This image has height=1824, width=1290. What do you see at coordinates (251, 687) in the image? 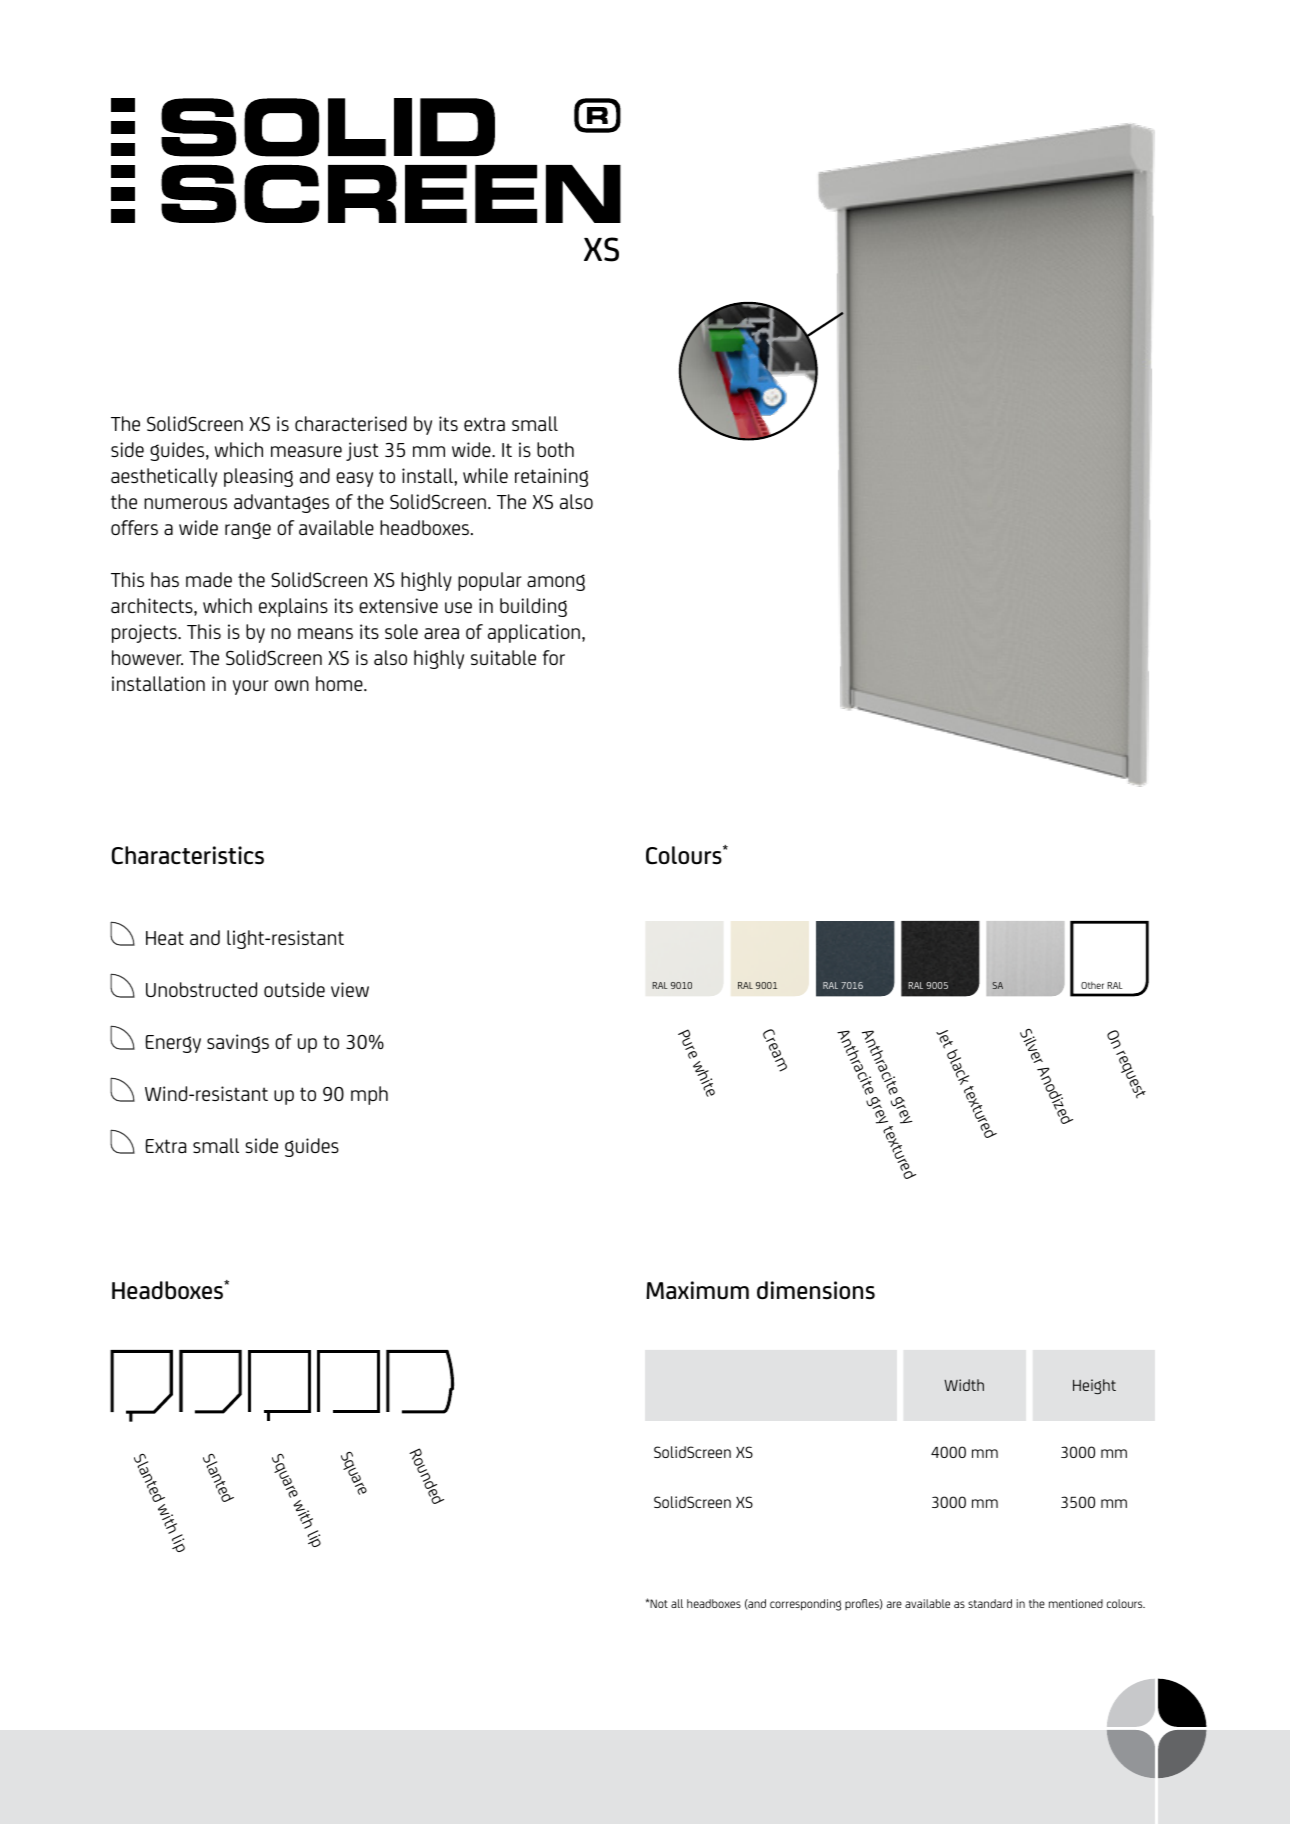
I see `your` at bounding box center [251, 687].
